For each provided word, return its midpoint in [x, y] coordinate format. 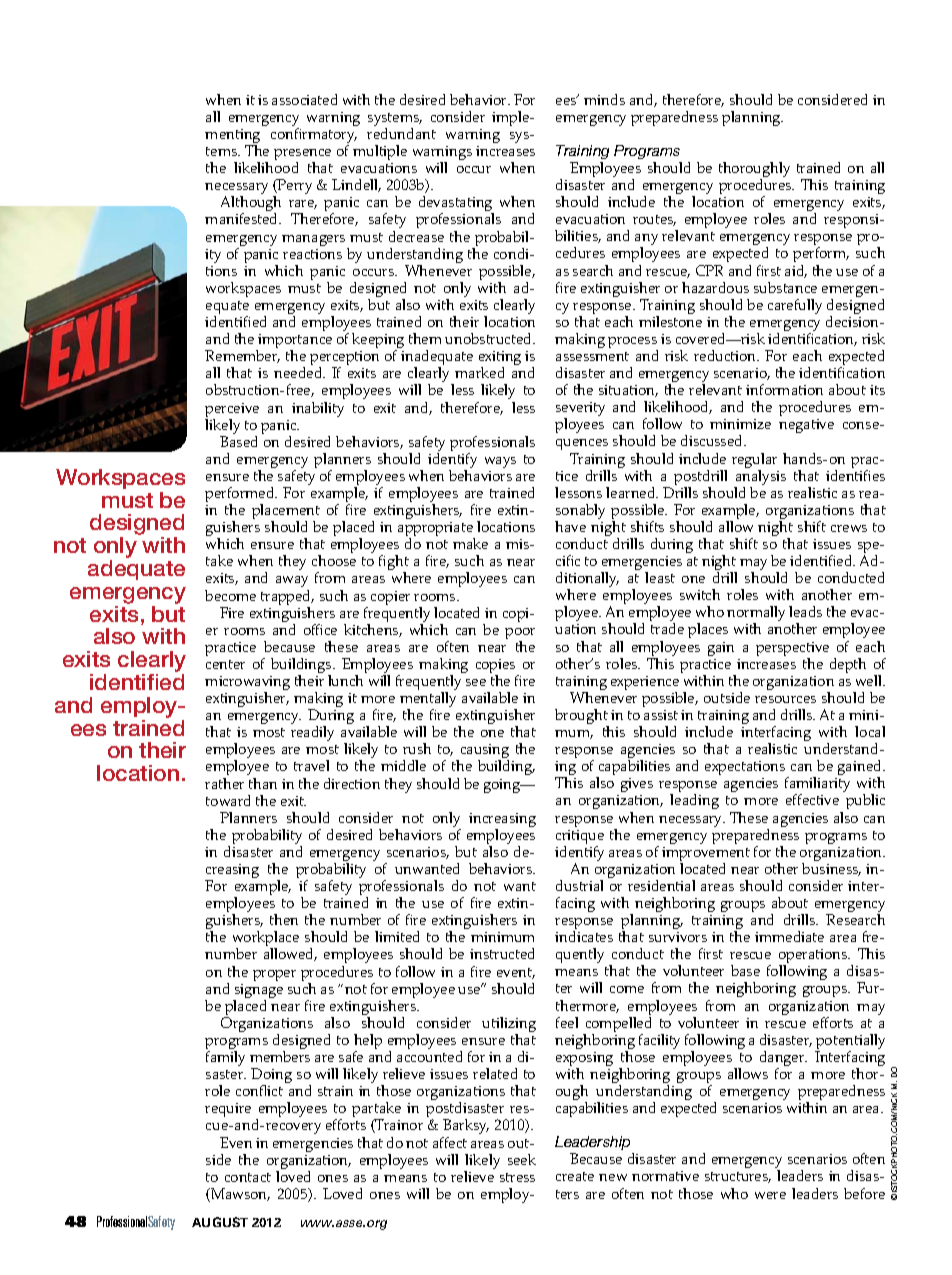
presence [302, 156]
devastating [456, 205]
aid [796, 271]
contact [248, 1177]
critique [580, 838]
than [263, 783]
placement [286, 513]
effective [812, 799]
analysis [760, 477]
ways [500, 462]
